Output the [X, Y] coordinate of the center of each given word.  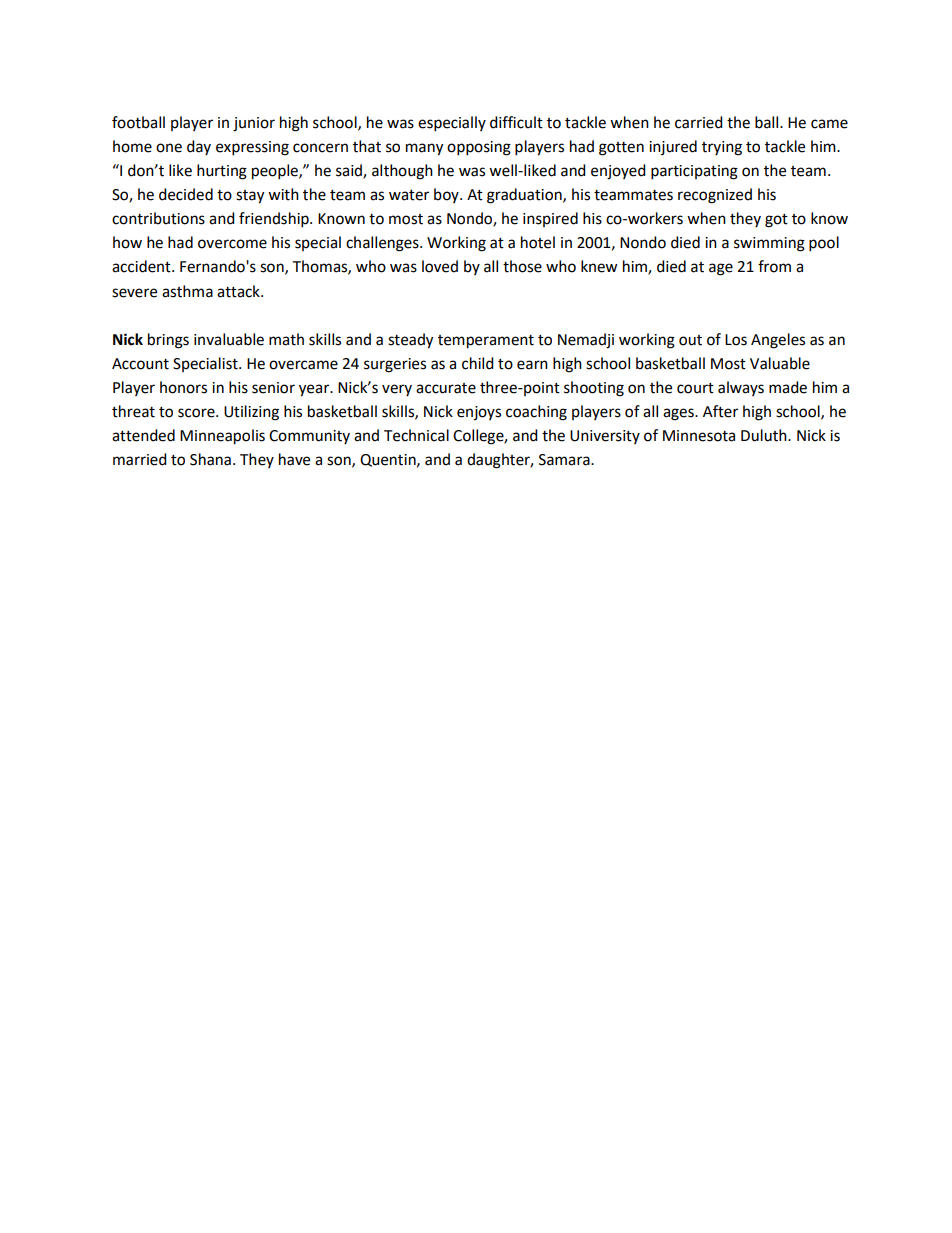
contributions [158, 218]
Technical [416, 435]
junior [254, 124]
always [741, 388]
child [478, 363]
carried [699, 122]
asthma [187, 291]
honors [183, 387]
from [774, 266]
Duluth [765, 435]
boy [447, 195]
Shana [210, 459]
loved [440, 266]
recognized [715, 196]
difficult [516, 122]
